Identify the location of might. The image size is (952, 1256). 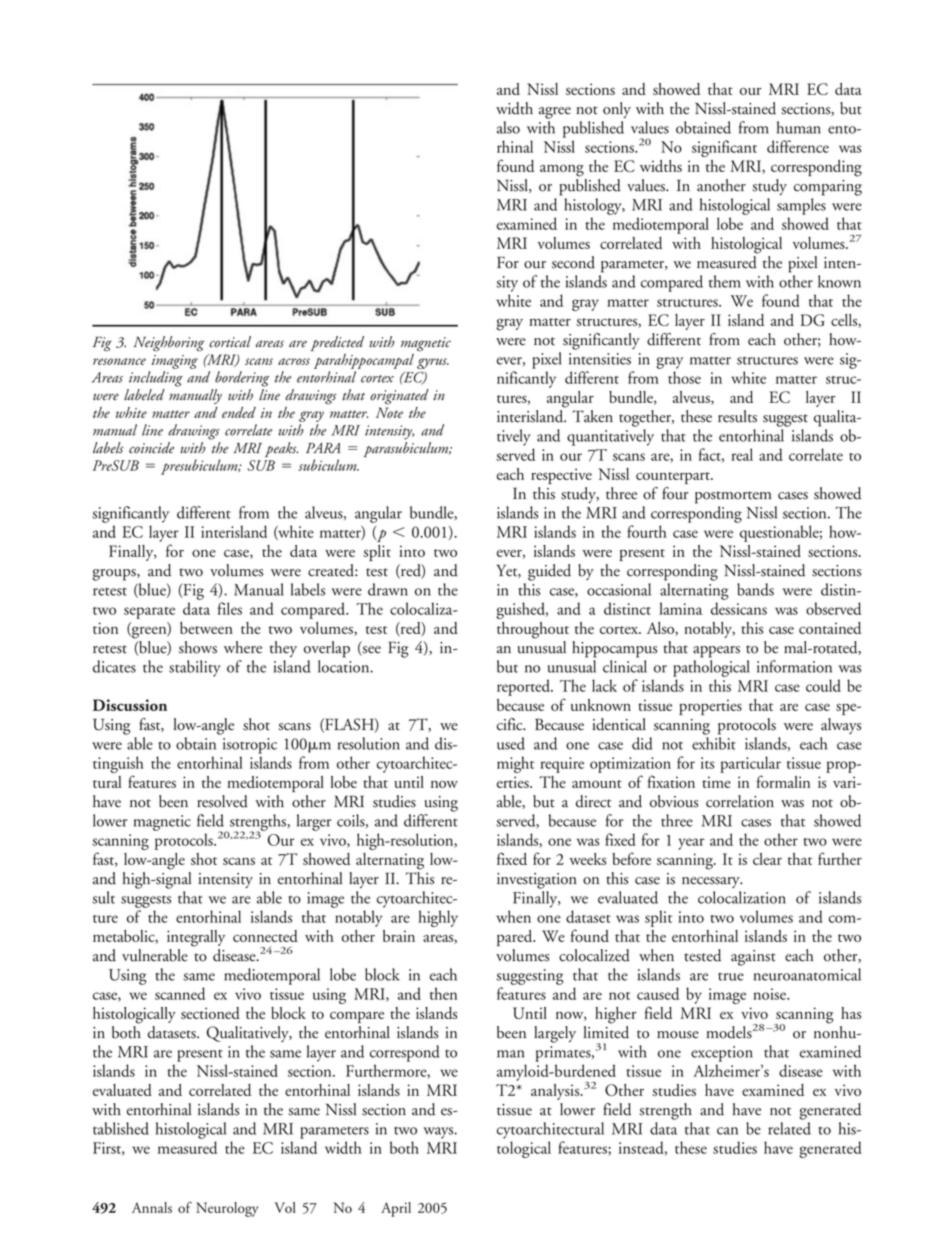
(515, 764).
